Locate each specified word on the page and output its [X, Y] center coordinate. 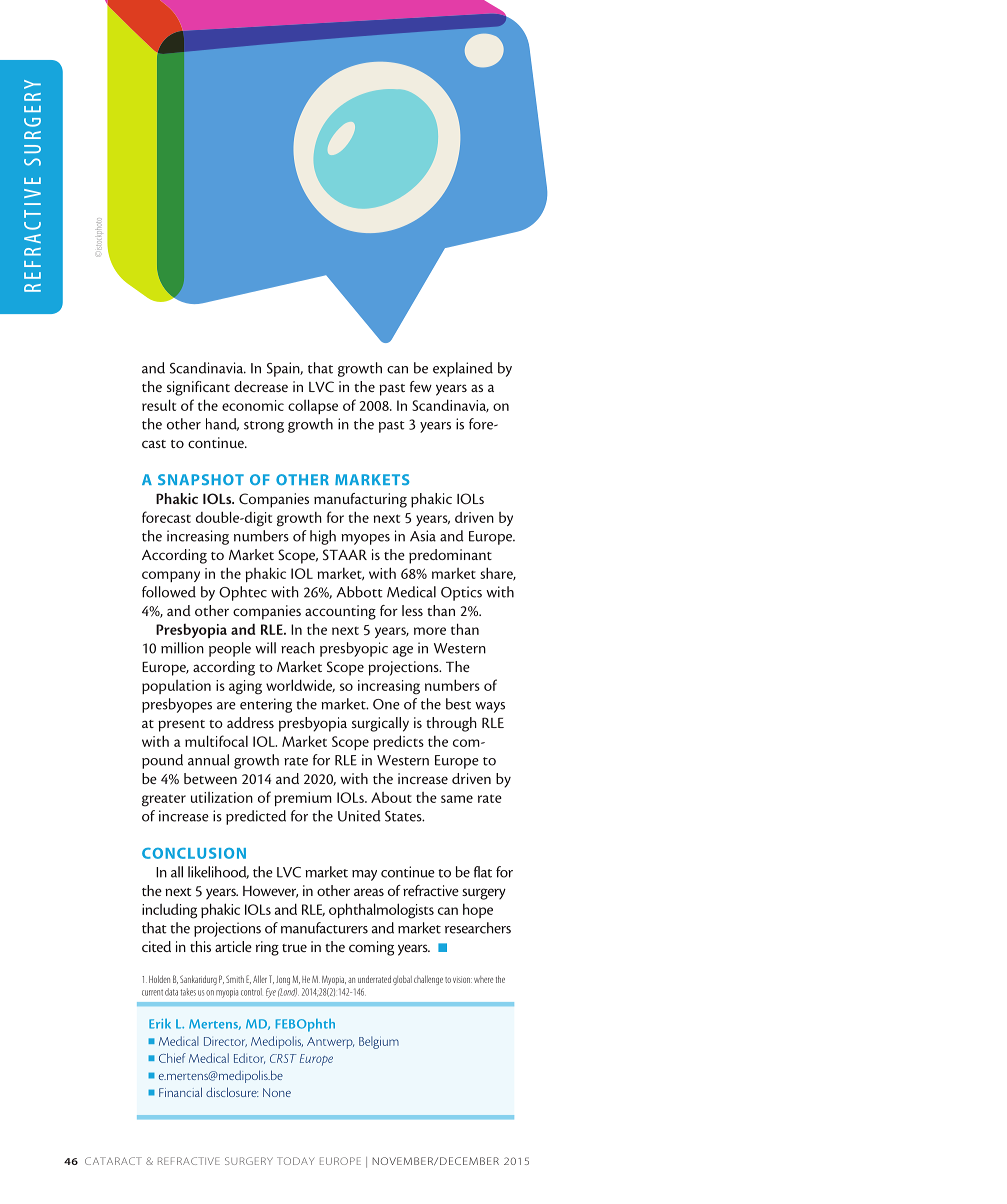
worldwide [300, 686]
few [421, 386]
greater [164, 800]
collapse [313, 406]
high [323, 537]
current [152, 993]
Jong [283, 980]
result [159, 405]
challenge [428, 980]
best [458, 704]
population [176, 687]
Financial [180, 1092]
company [171, 576]
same [457, 799]
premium [303, 799]
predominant [450, 556]
